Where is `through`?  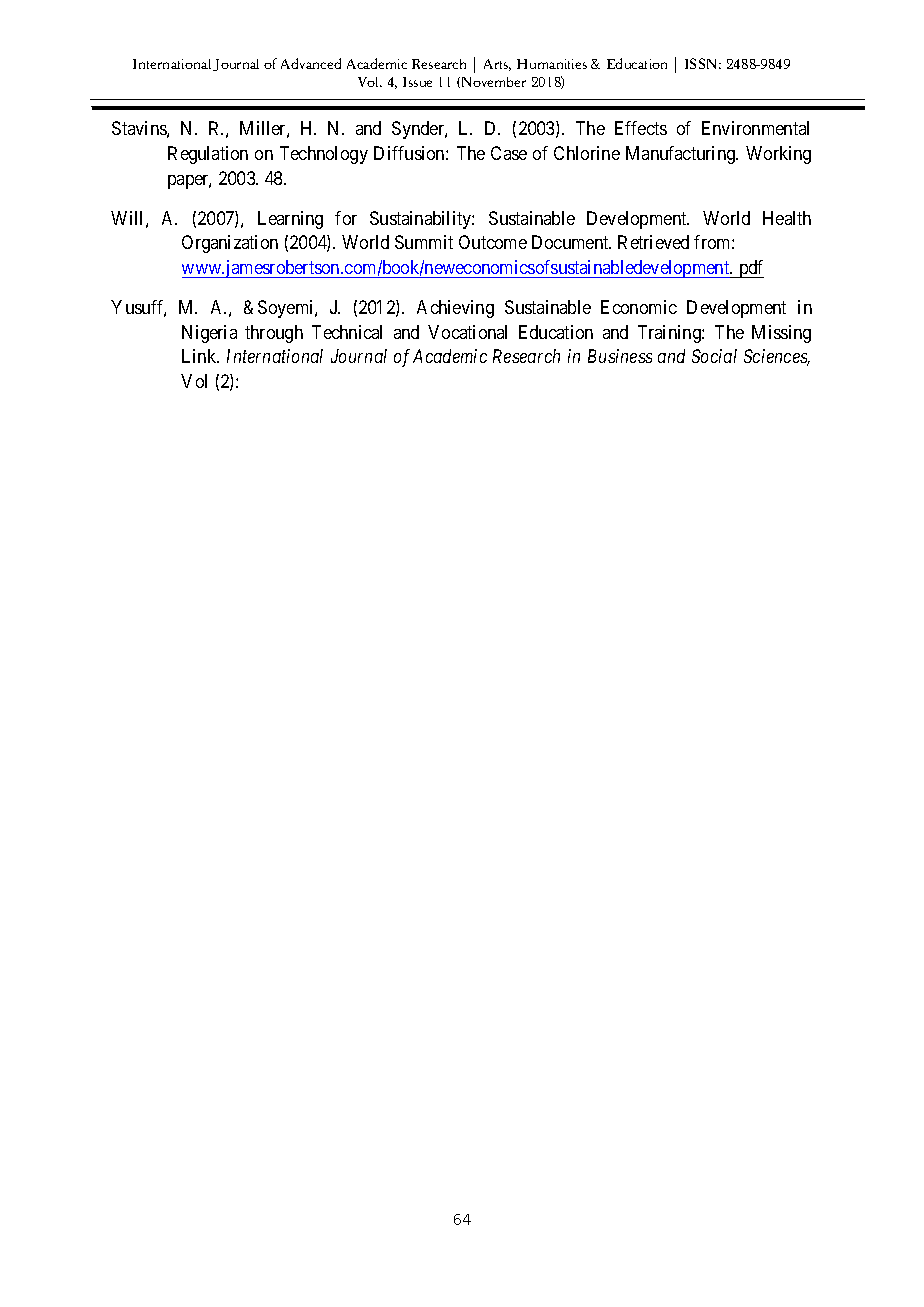 through is located at coordinates (274, 334).
